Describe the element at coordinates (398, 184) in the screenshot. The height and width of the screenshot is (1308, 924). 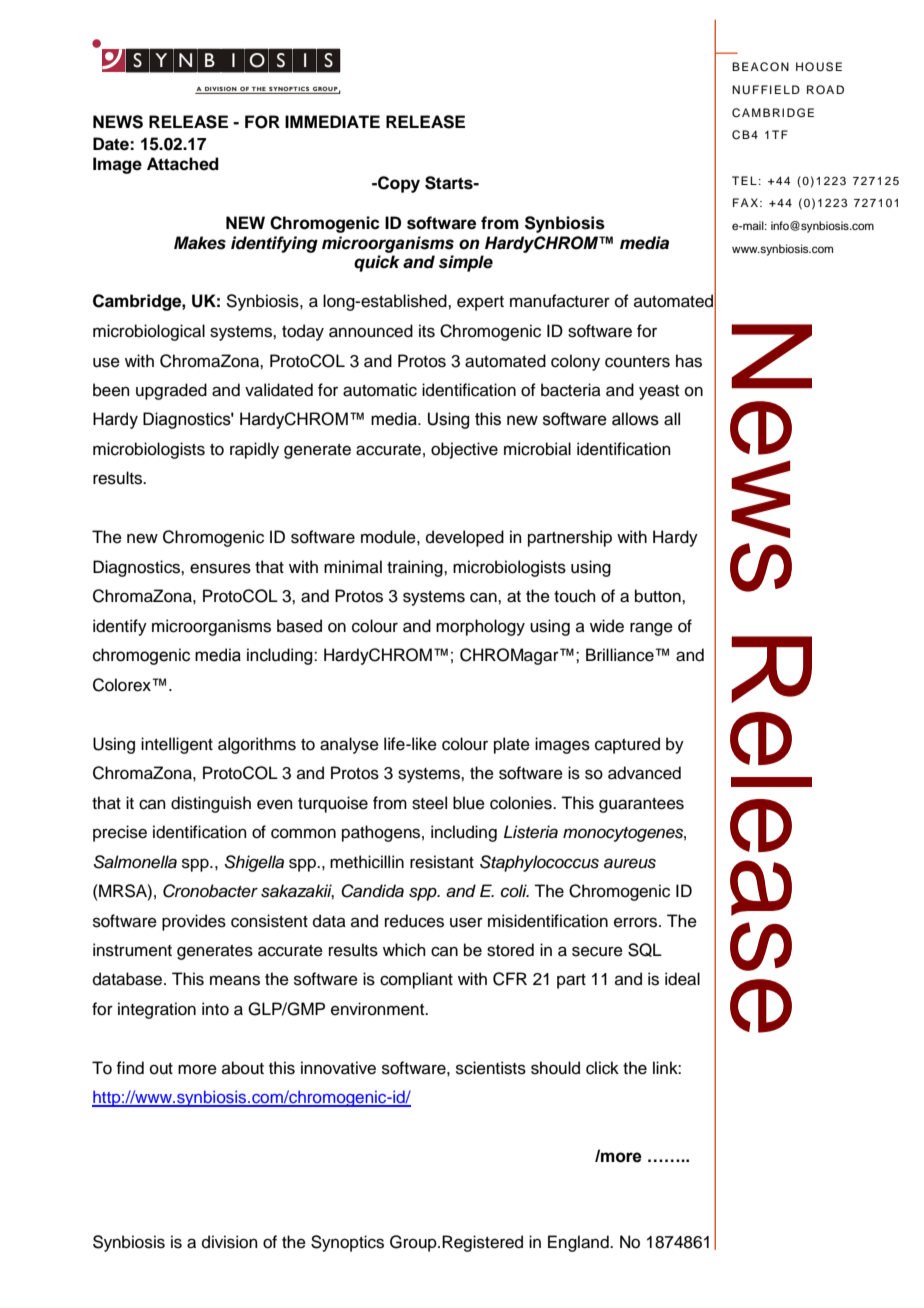
I see `Copy` at that location.
